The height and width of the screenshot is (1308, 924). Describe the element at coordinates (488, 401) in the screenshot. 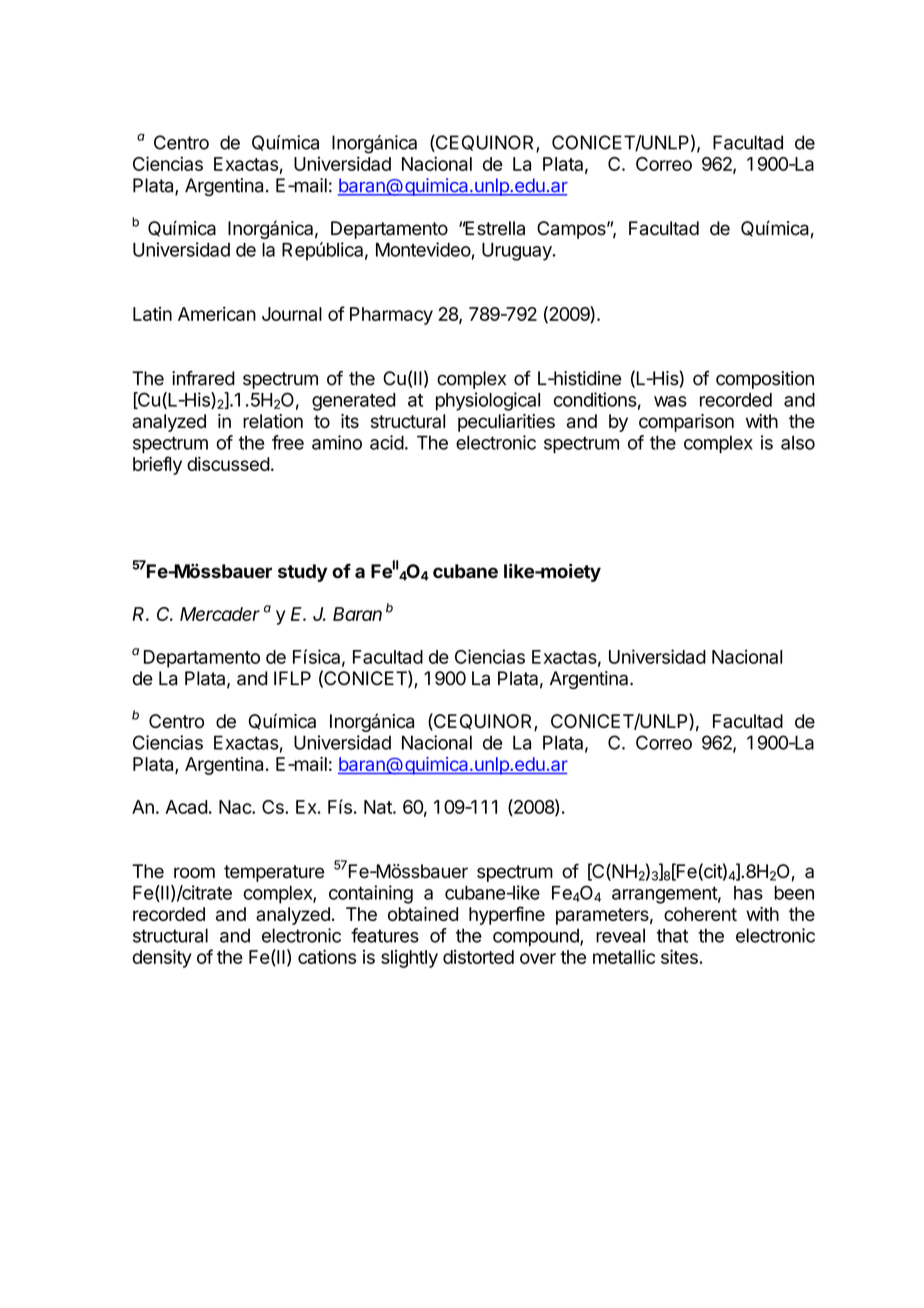

I see `physiological` at that location.
